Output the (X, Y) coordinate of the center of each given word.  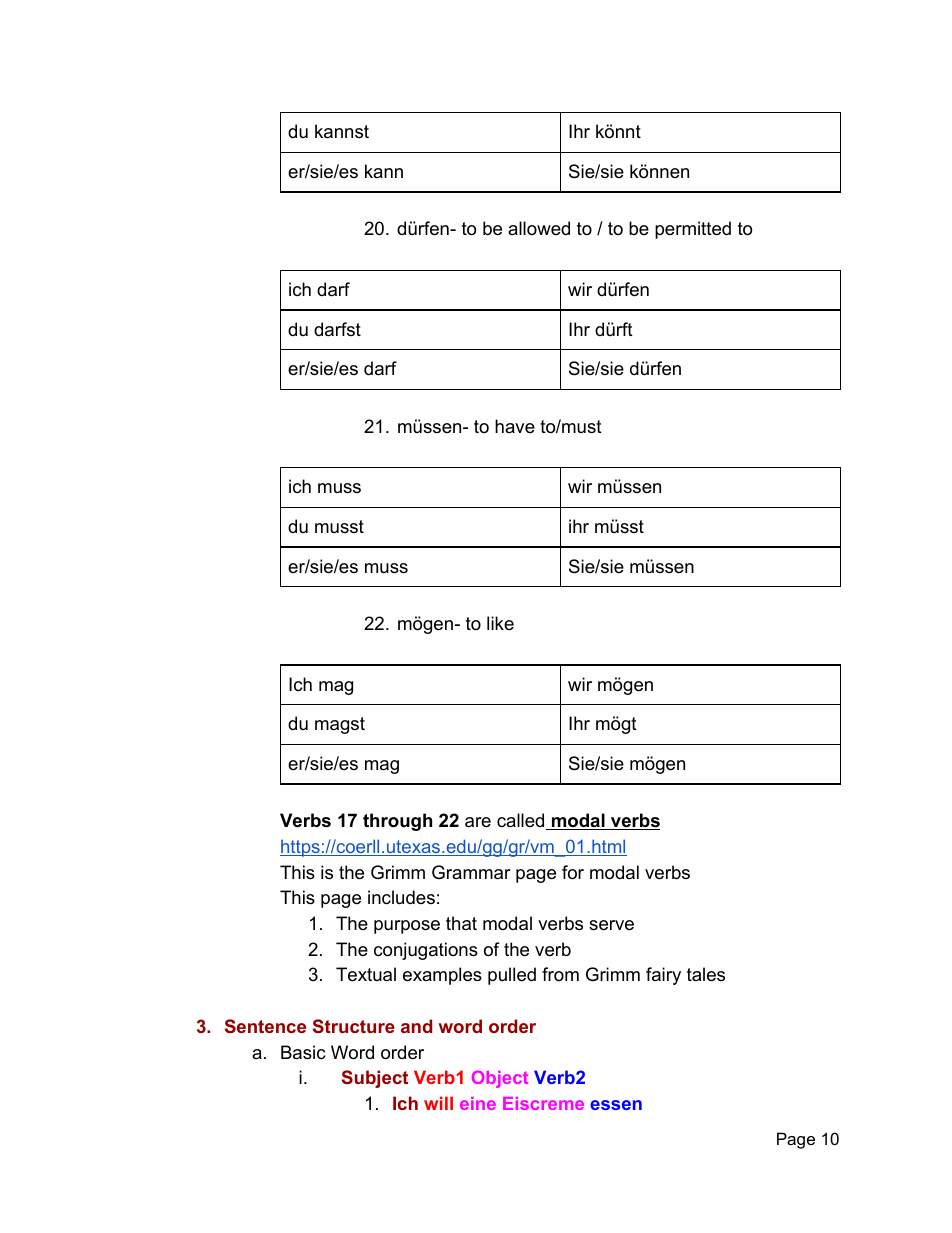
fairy (663, 976)
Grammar (471, 872)
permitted (693, 230)
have (515, 426)
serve (611, 925)
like (500, 623)
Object (500, 1079)
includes (401, 897)
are (478, 822)
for (573, 872)
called (522, 821)
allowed (539, 228)
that (461, 923)
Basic (303, 1052)
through (397, 822)
